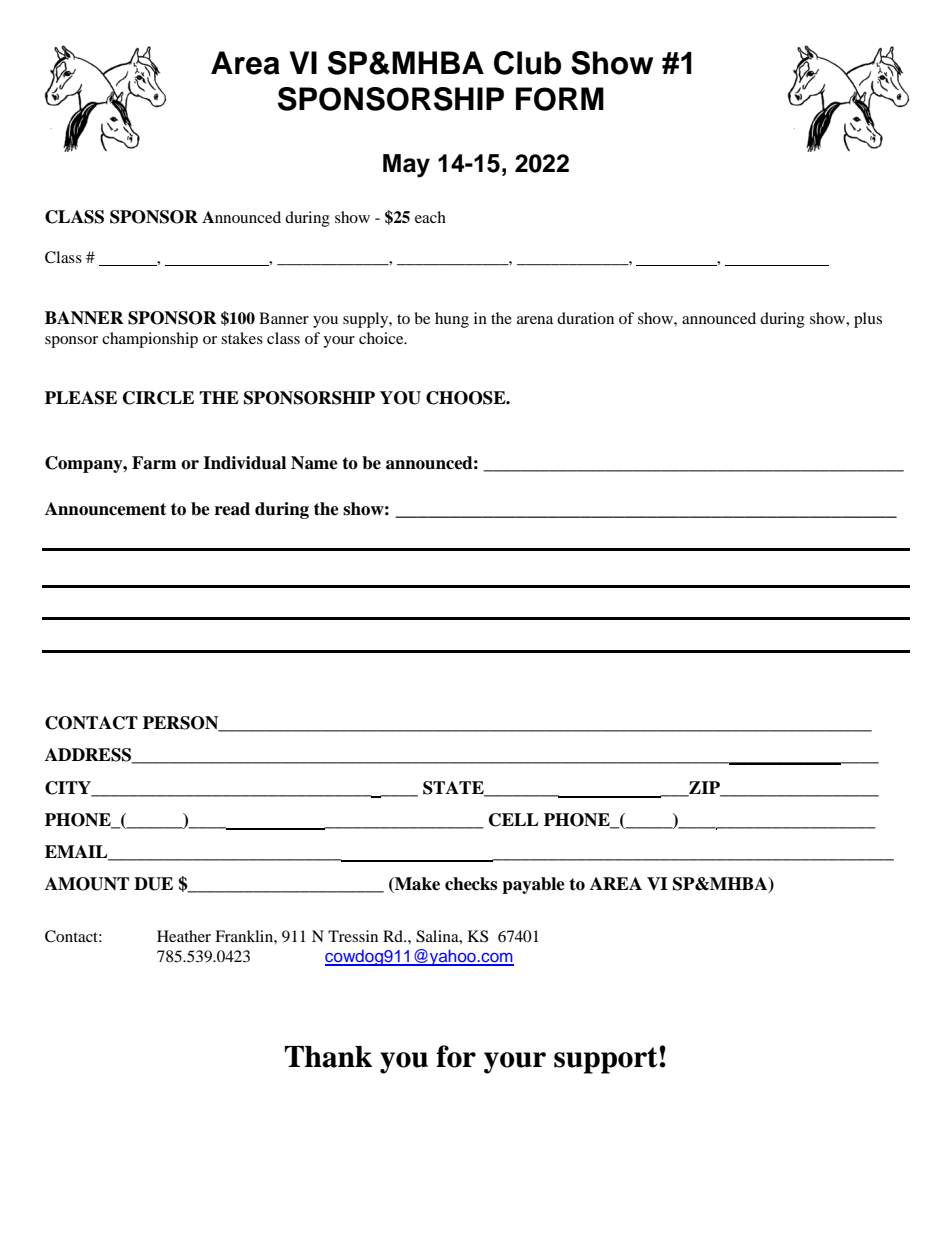 This image has height=1233, width=952. What do you see at coordinates (184, 936) in the image?
I see `Heather` at bounding box center [184, 936].
